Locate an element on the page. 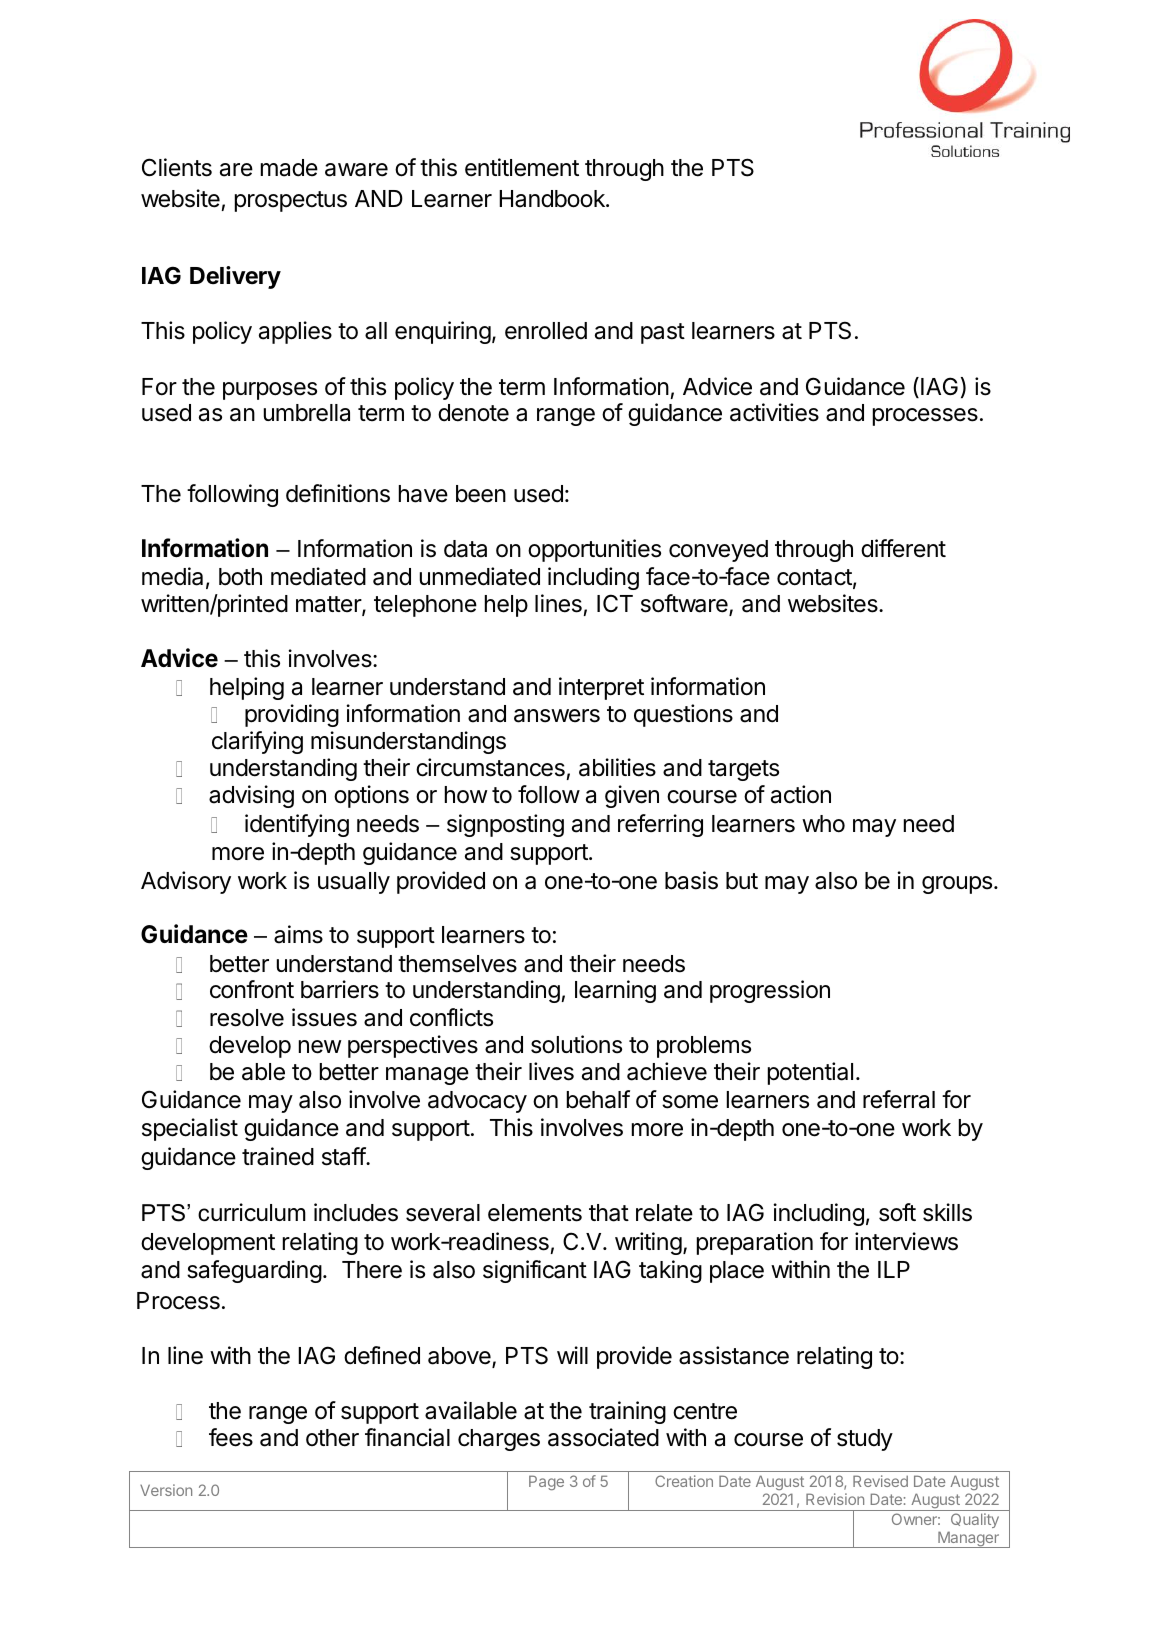  fees is located at coordinates (231, 1437).
